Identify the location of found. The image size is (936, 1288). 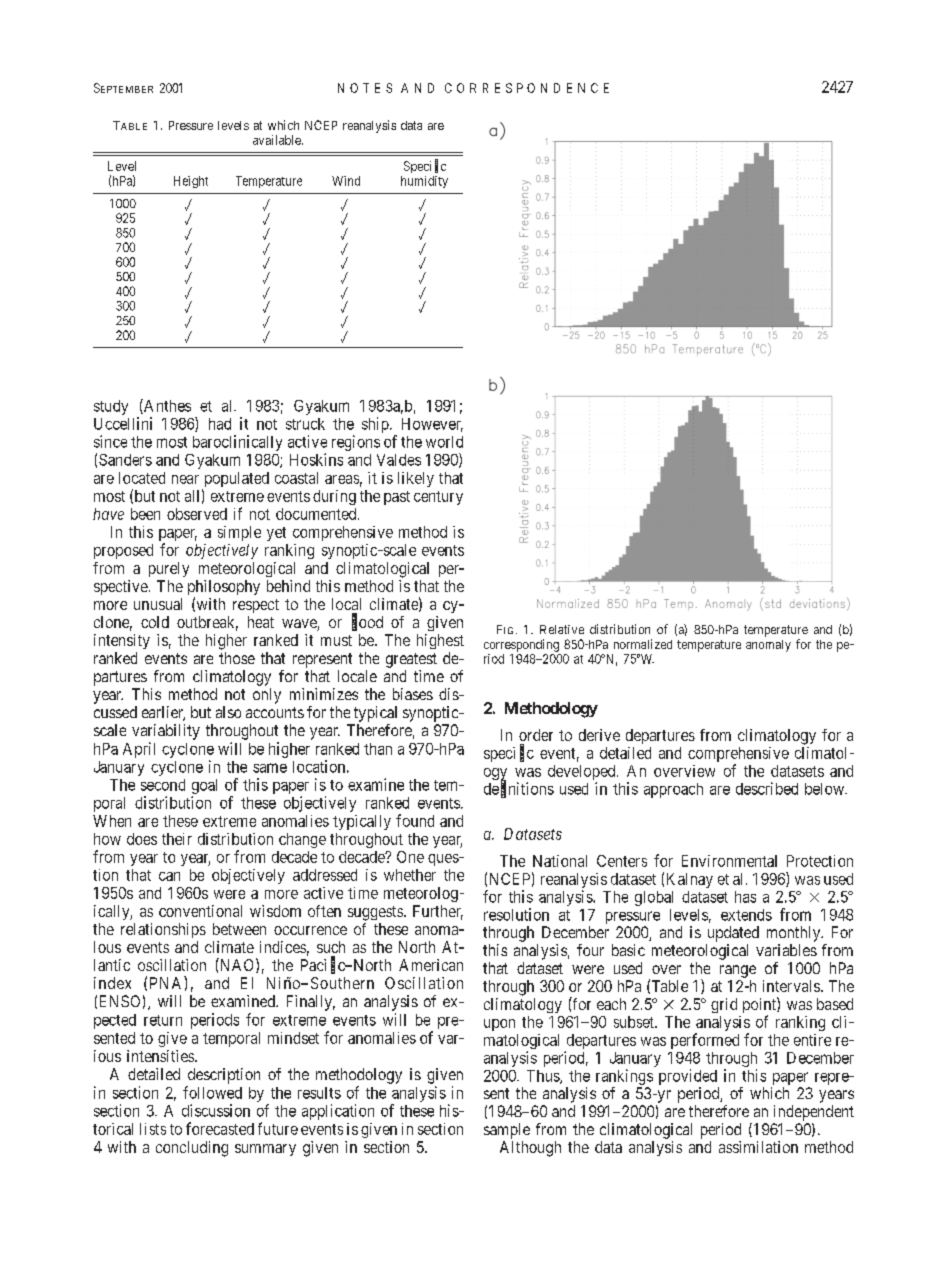
(415, 820).
